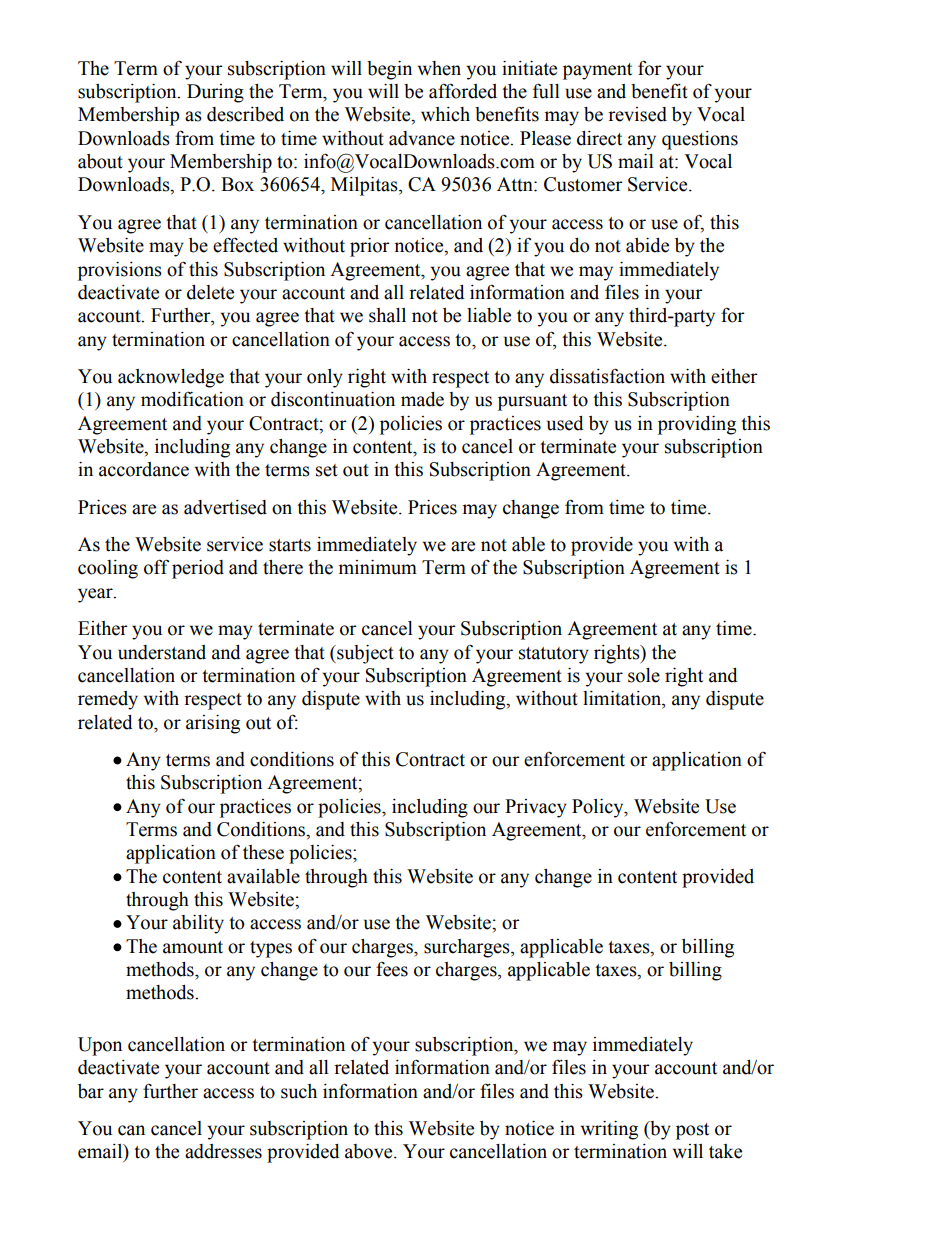 The width and height of the screenshot is (952, 1233). Describe the element at coordinates (370, 1151) in the screenshot. I see `above` at that location.
